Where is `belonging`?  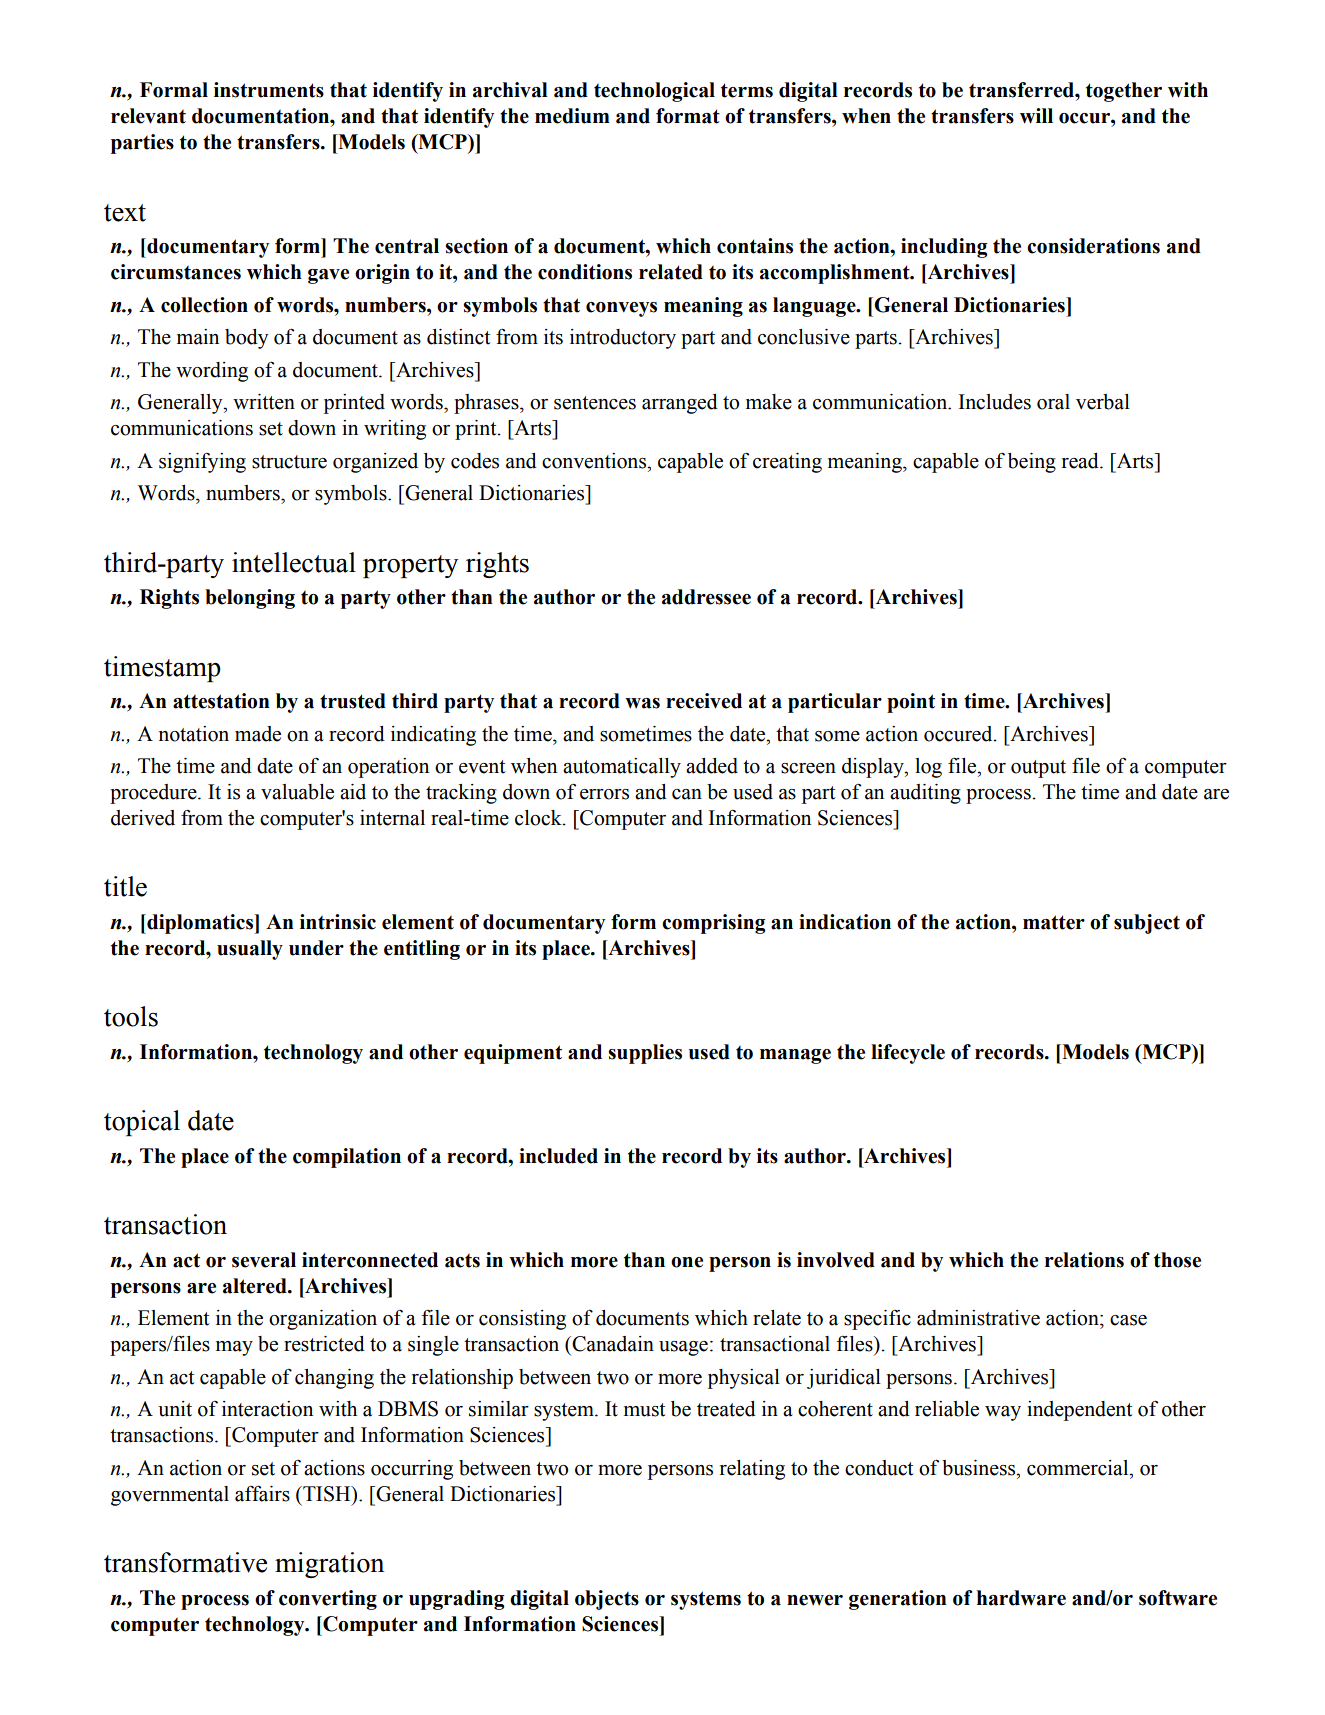 belonging is located at coordinates (250, 599).
